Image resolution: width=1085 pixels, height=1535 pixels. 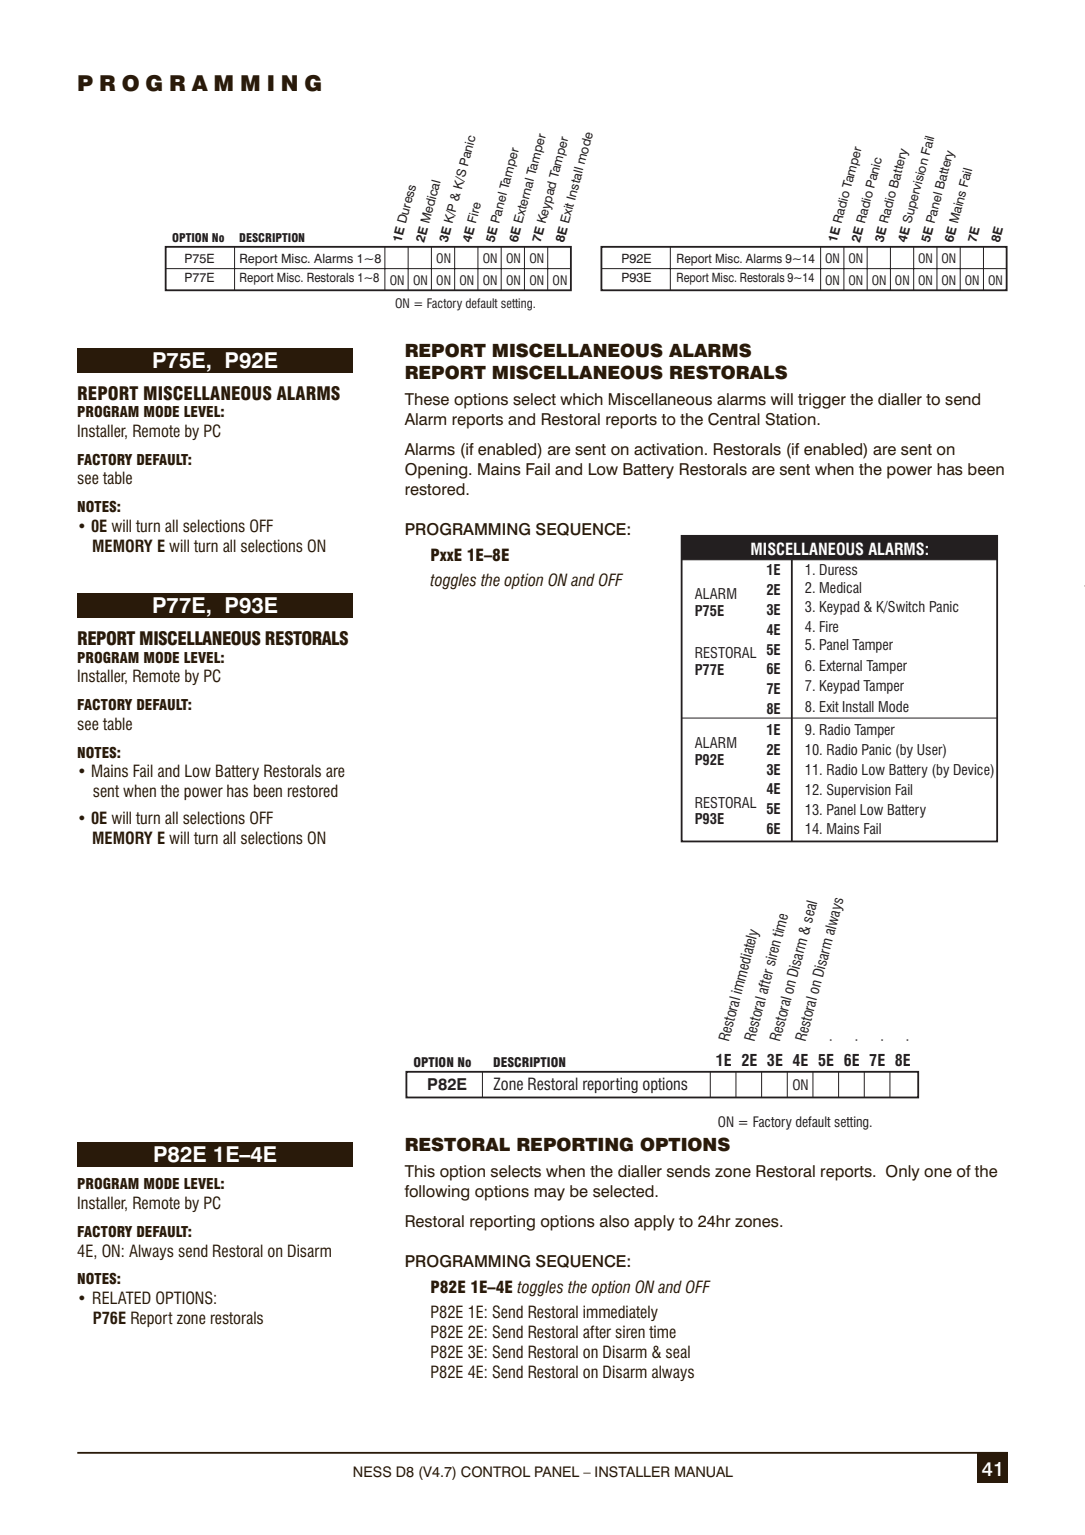 What do you see at coordinates (426, 399) in the screenshot?
I see `These` at bounding box center [426, 399].
